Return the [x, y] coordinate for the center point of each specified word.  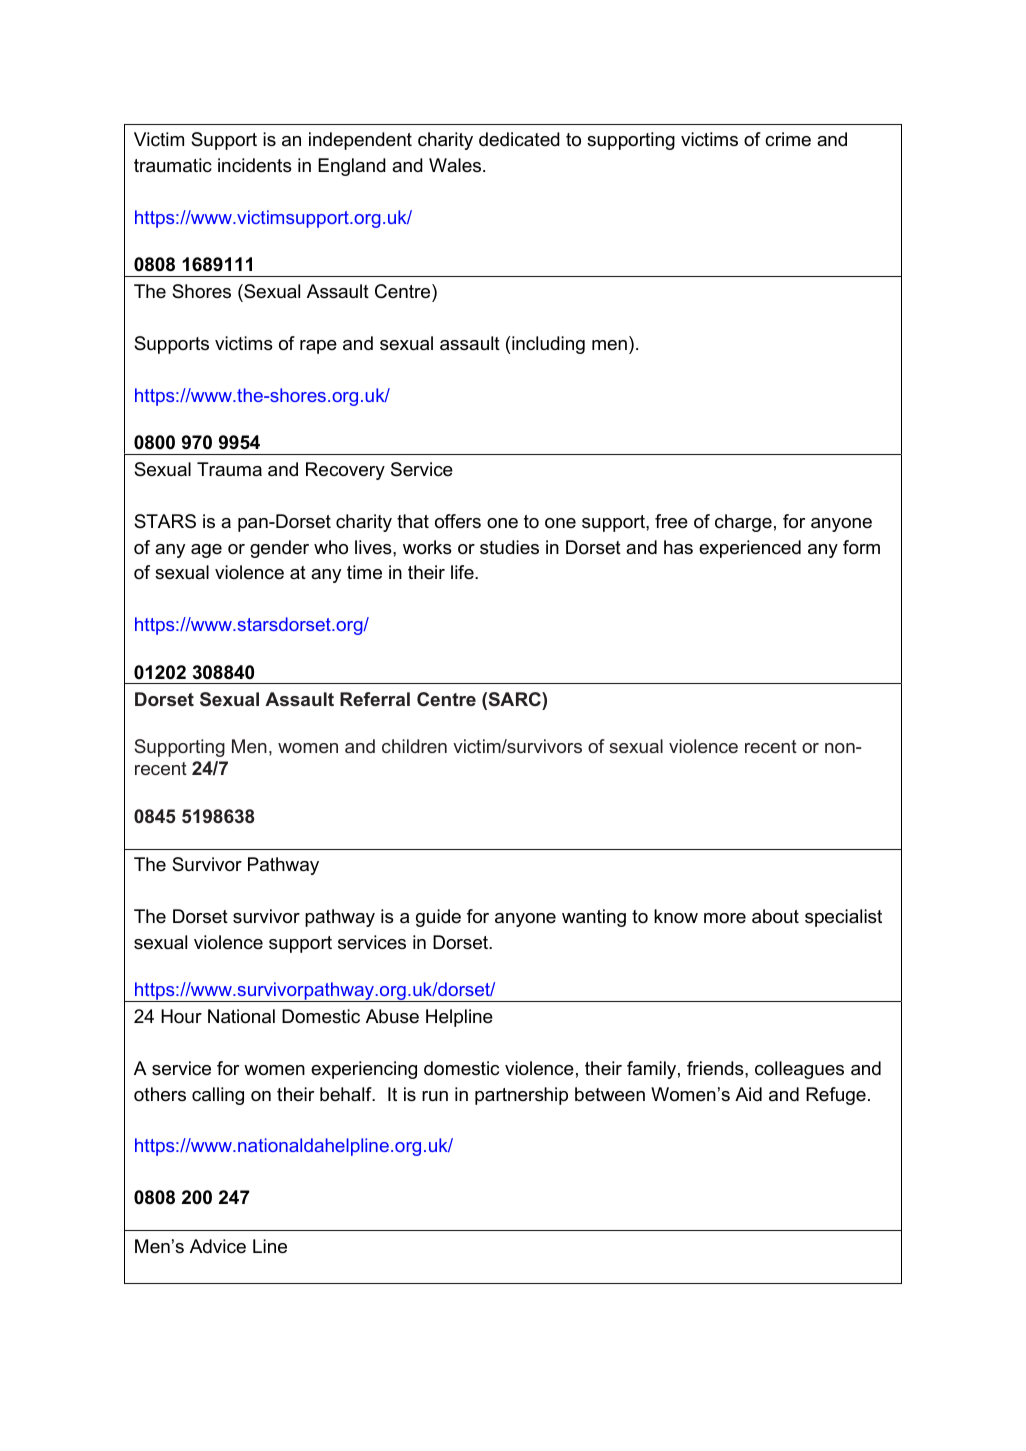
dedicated [519, 139]
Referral [375, 699]
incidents [255, 165]
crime [788, 139]
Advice [218, 1246]
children [414, 746]
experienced [750, 549]
